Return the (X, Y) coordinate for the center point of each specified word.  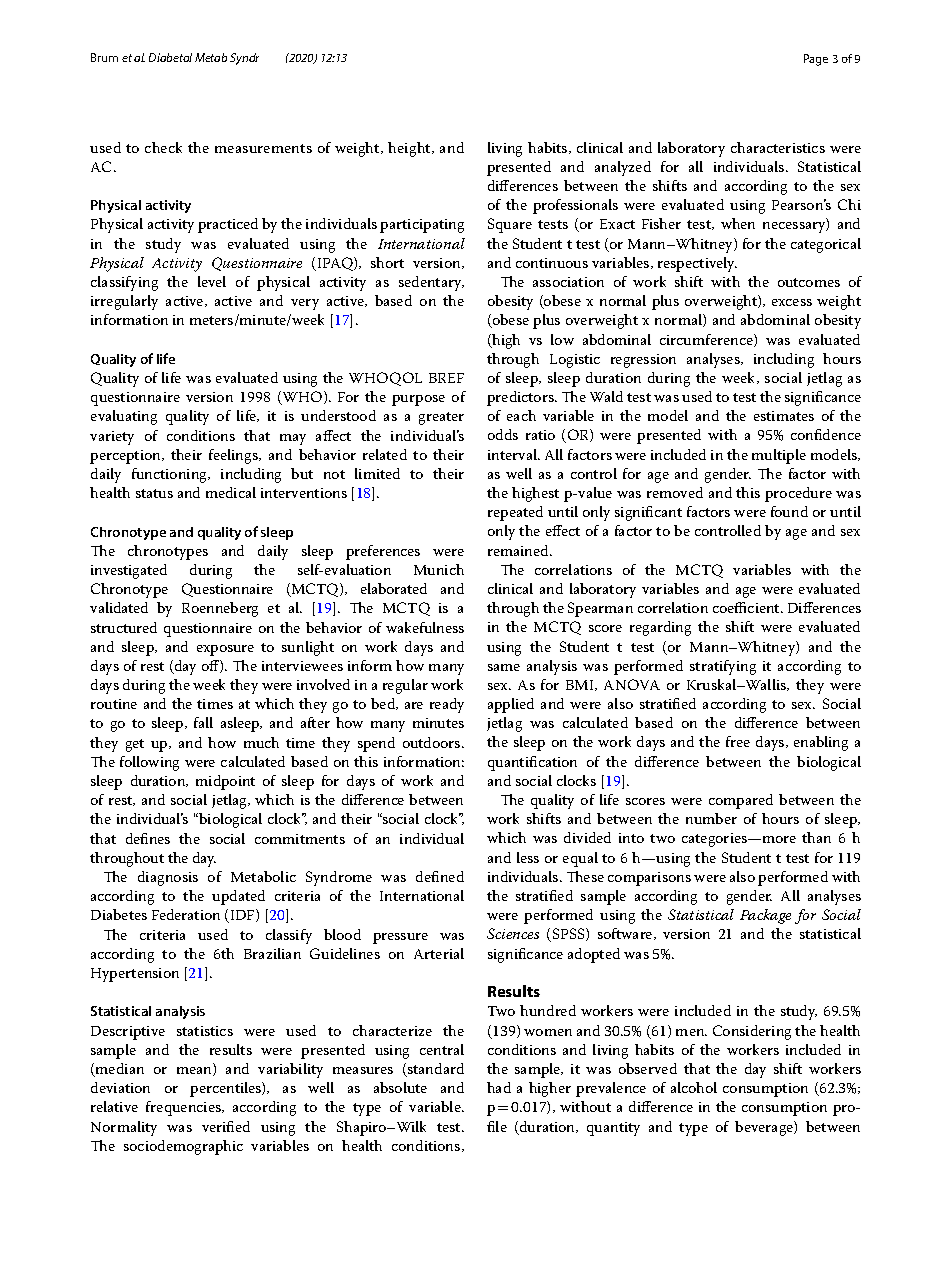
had (499, 1087)
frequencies (184, 1108)
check (163, 147)
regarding (660, 628)
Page (816, 60)
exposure (225, 650)
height (410, 149)
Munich (439, 569)
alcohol (694, 1087)
